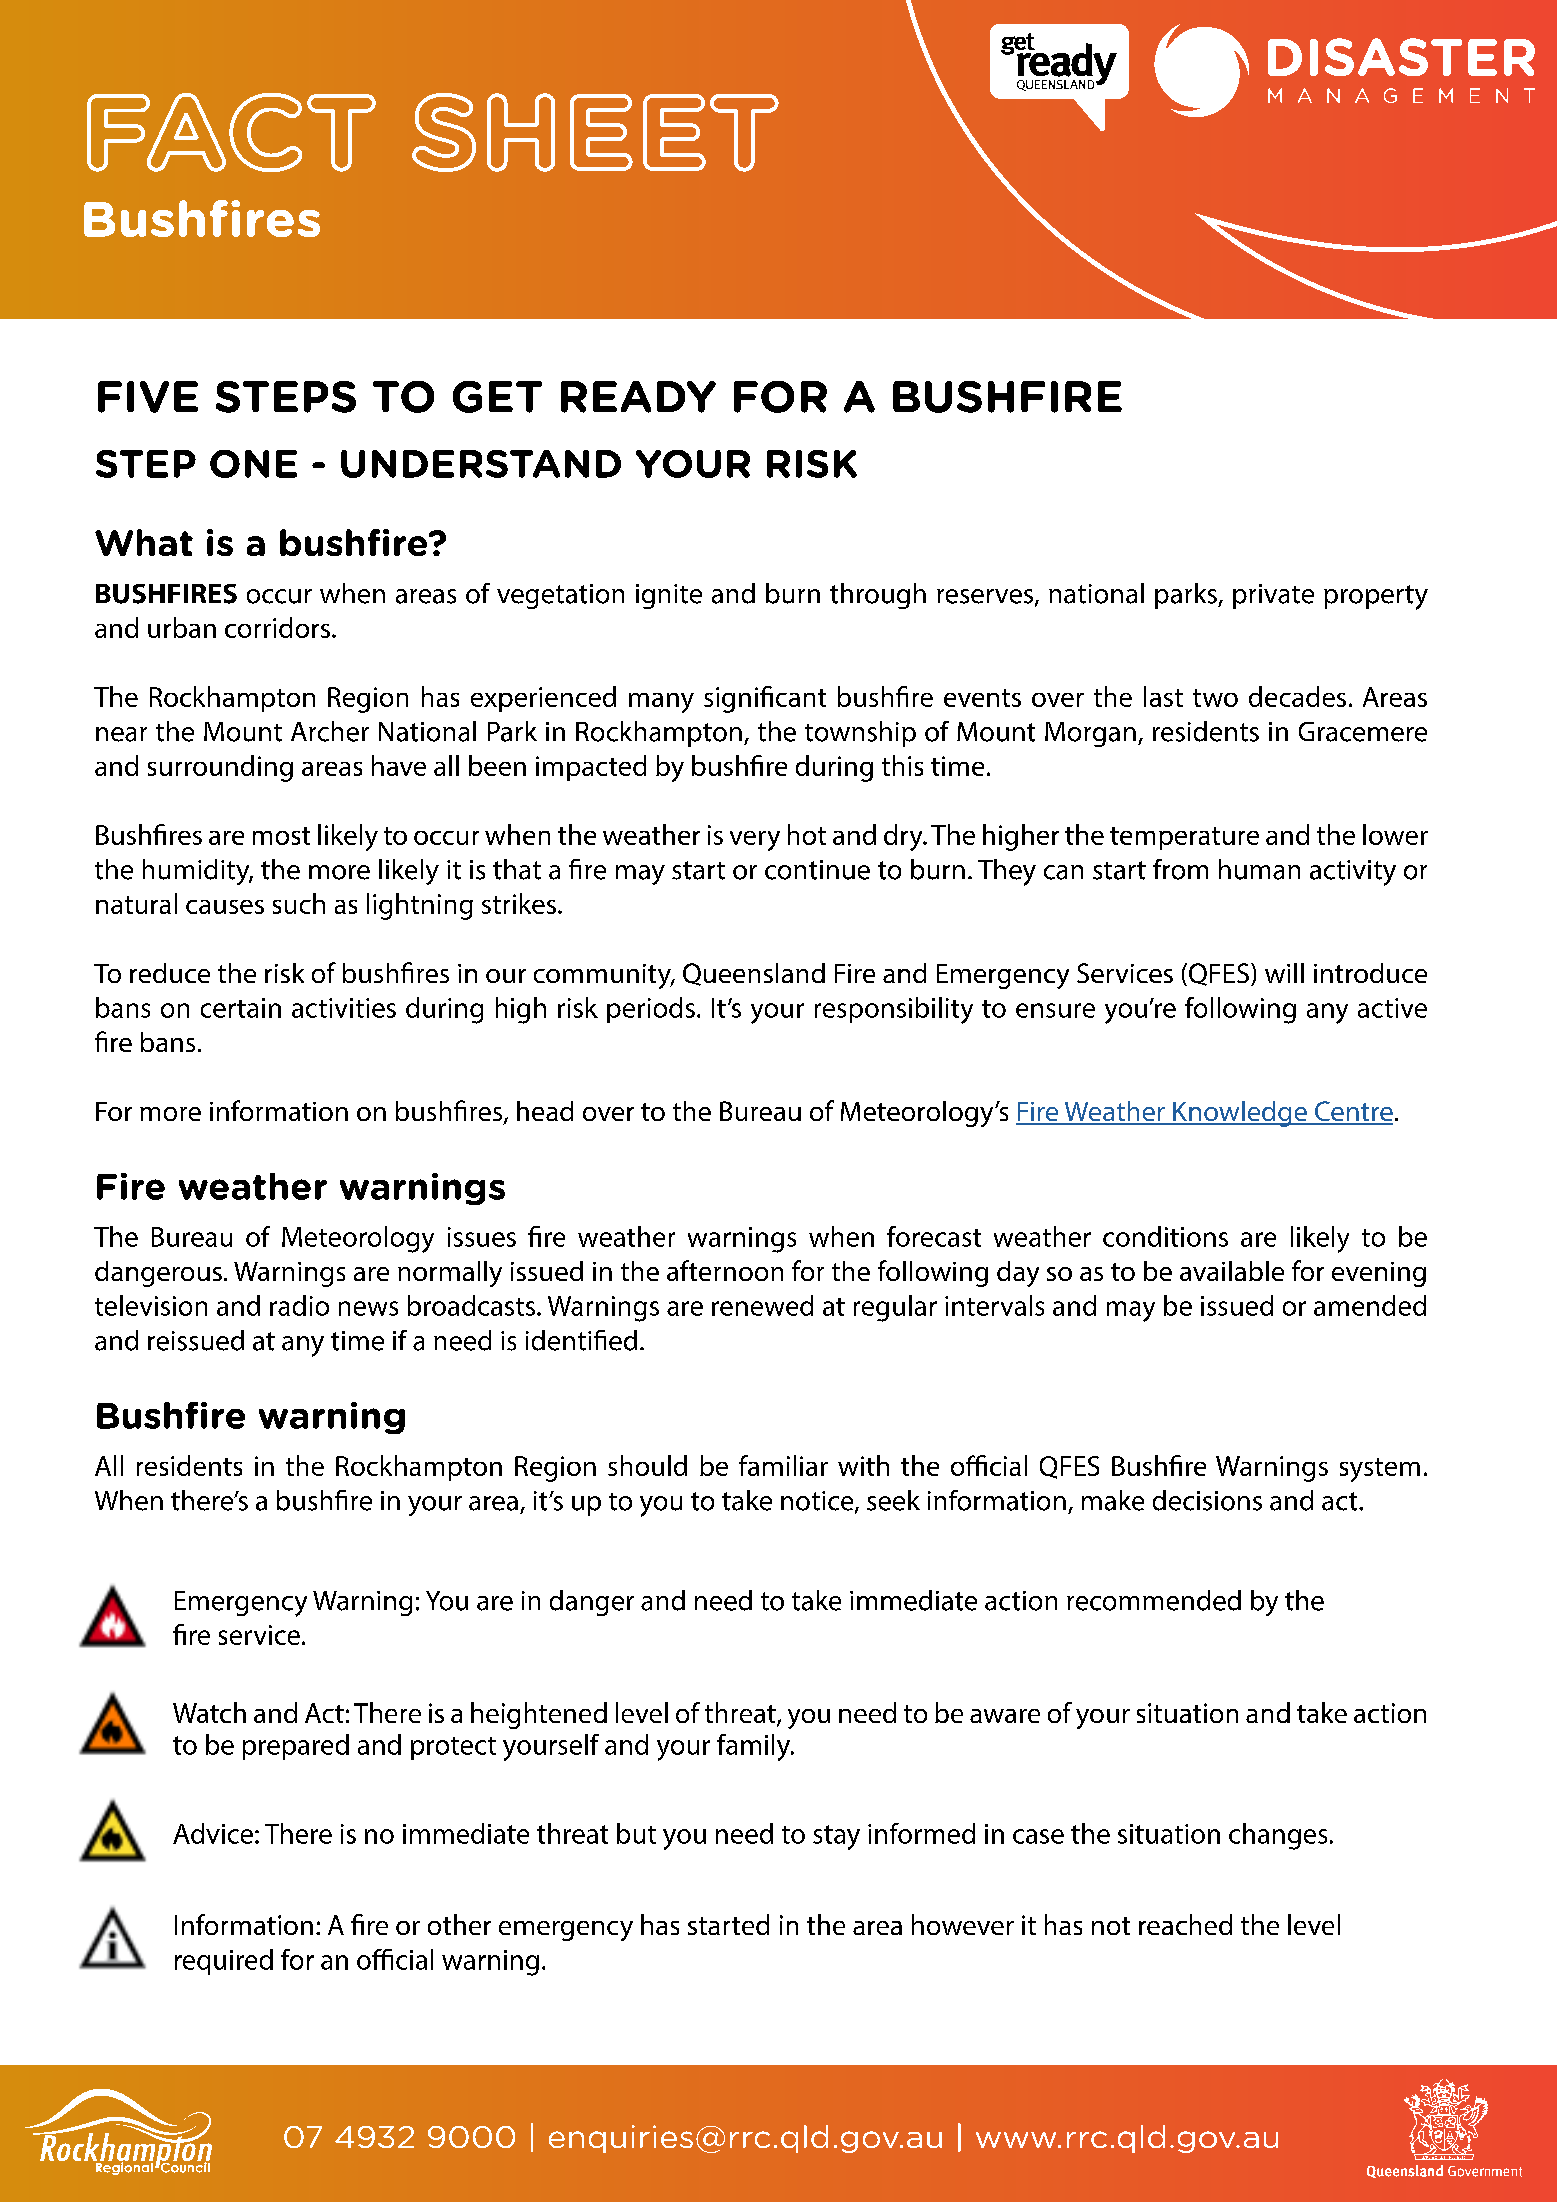 This screenshot has width=1557, height=2202. I want to click on renewed, so click(762, 1305).
